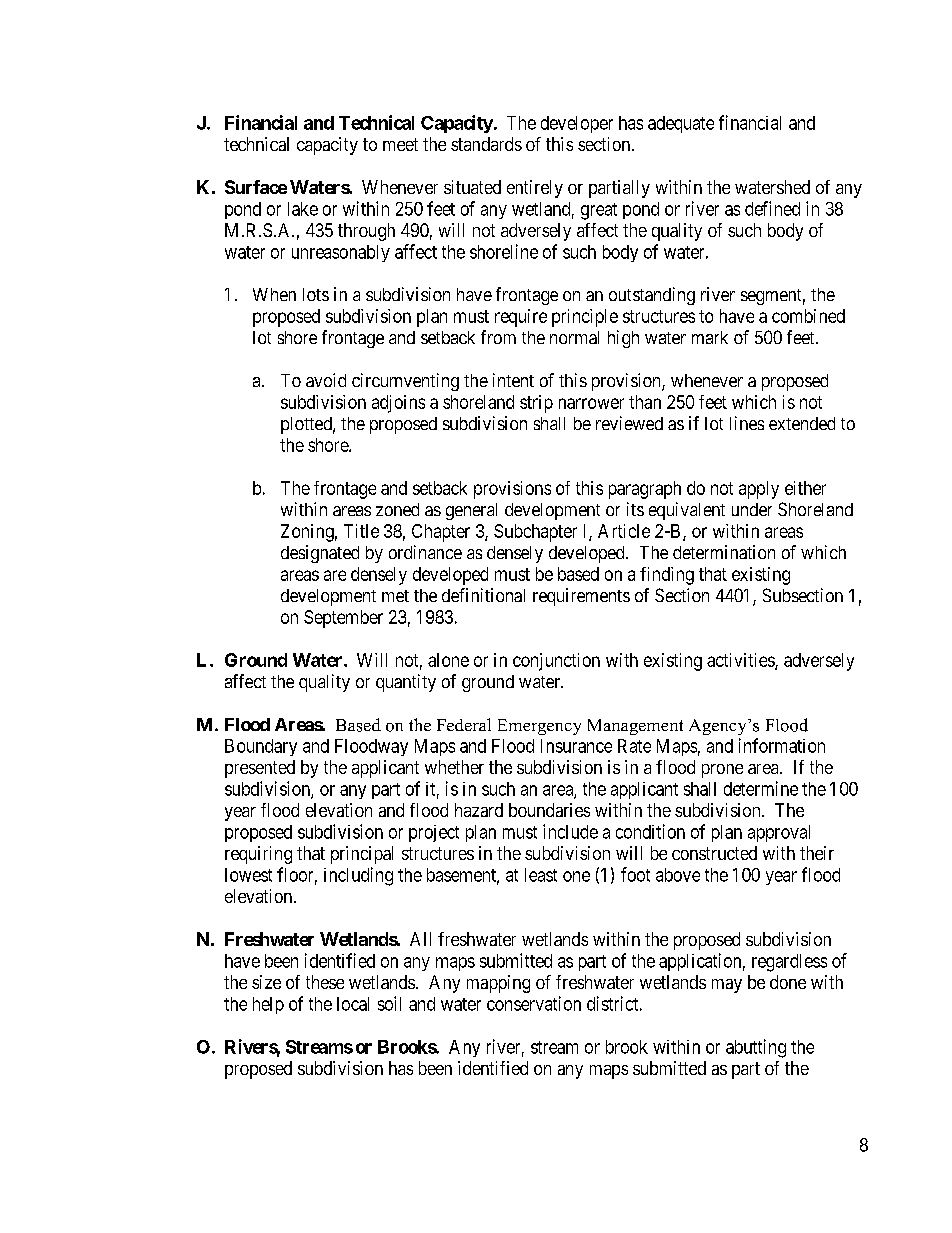  What do you see at coordinates (260, 769) in the screenshot?
I see `presented` at bounding box center [260, 769].
